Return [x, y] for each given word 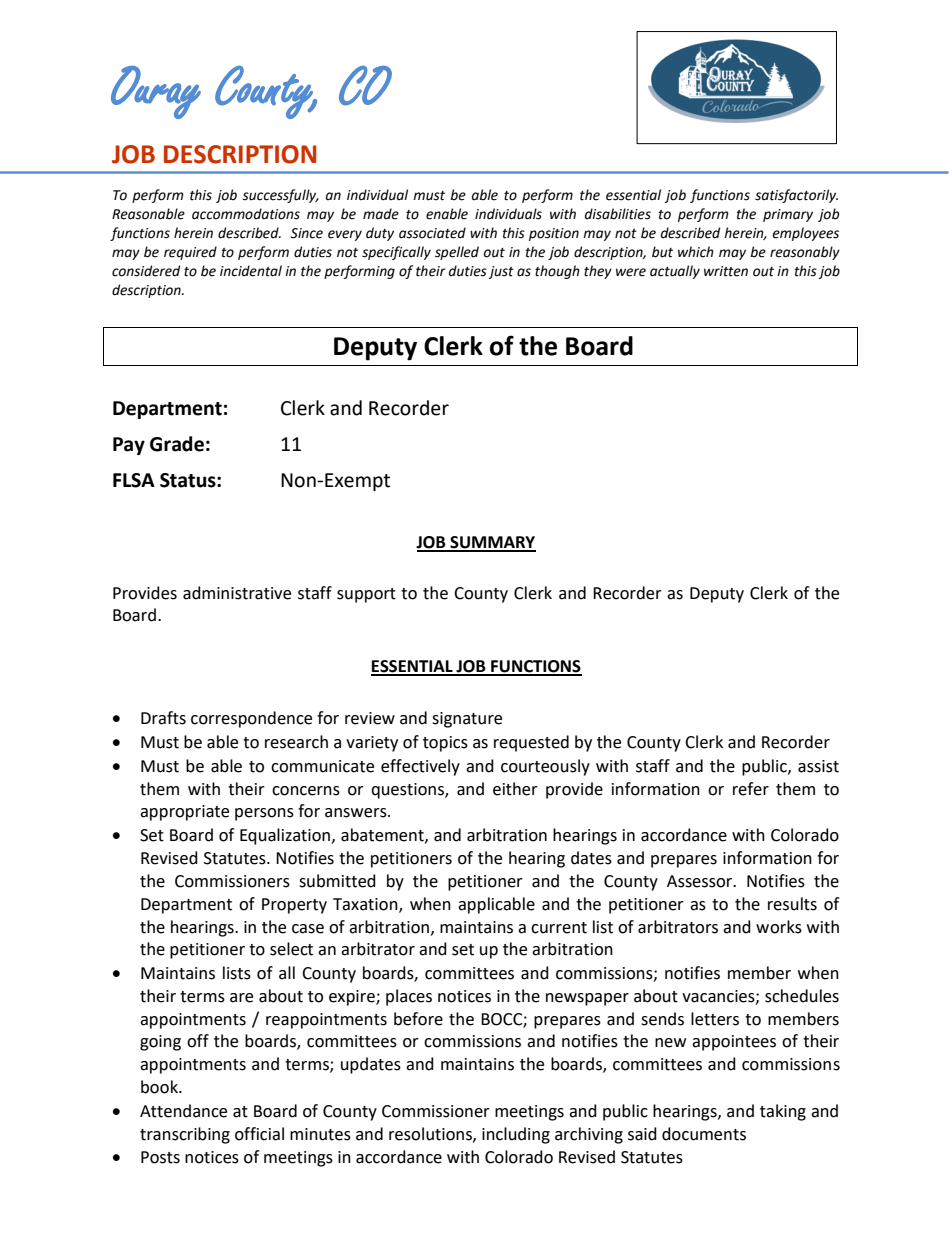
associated [432, 233]
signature [467, 720]
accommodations [246, 214]
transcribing [185, 1135]
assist [818, 766]
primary [788, 215]
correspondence [251, 719]
